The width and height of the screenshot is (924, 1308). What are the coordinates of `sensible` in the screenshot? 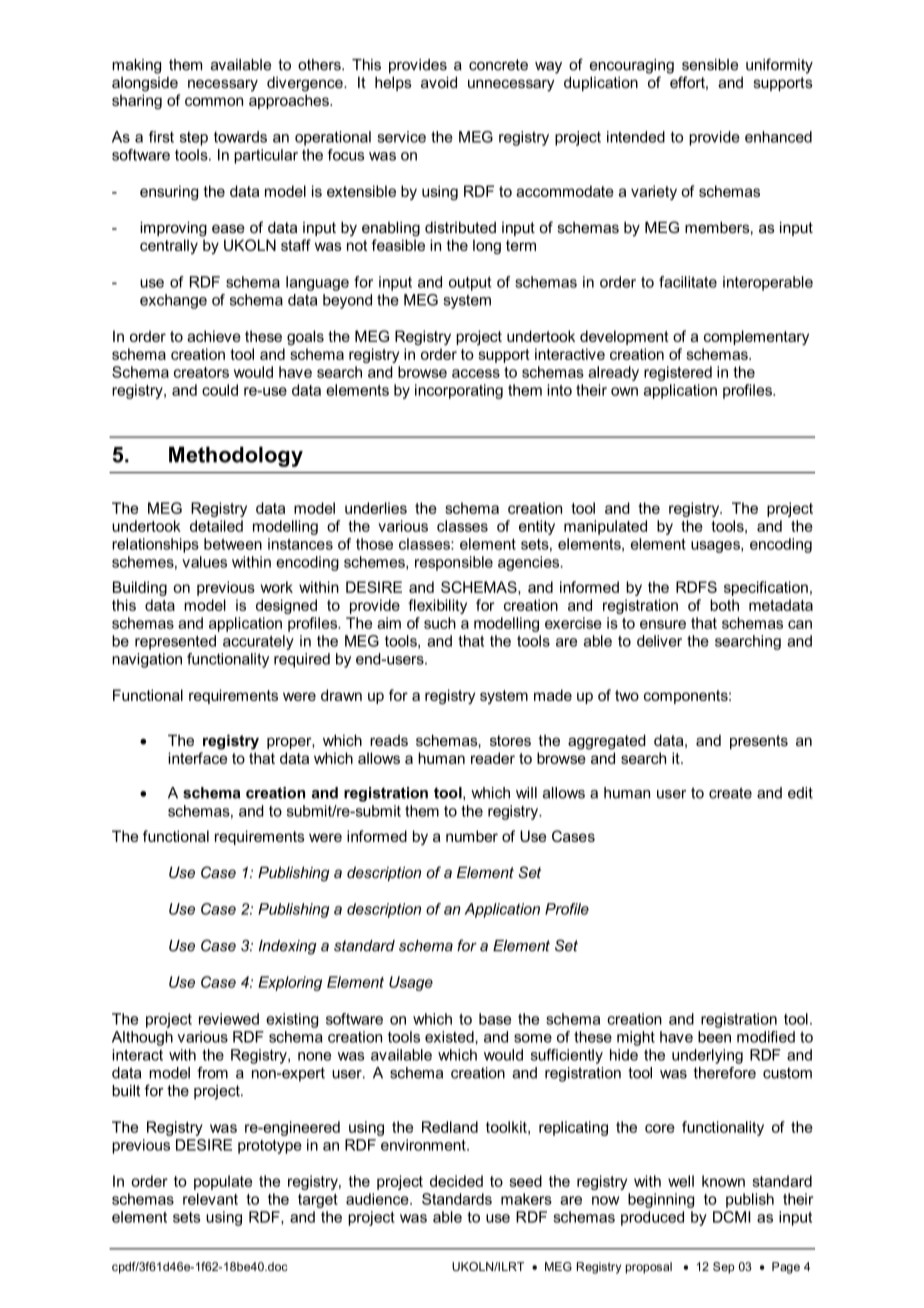 It's located at (710, 65).
